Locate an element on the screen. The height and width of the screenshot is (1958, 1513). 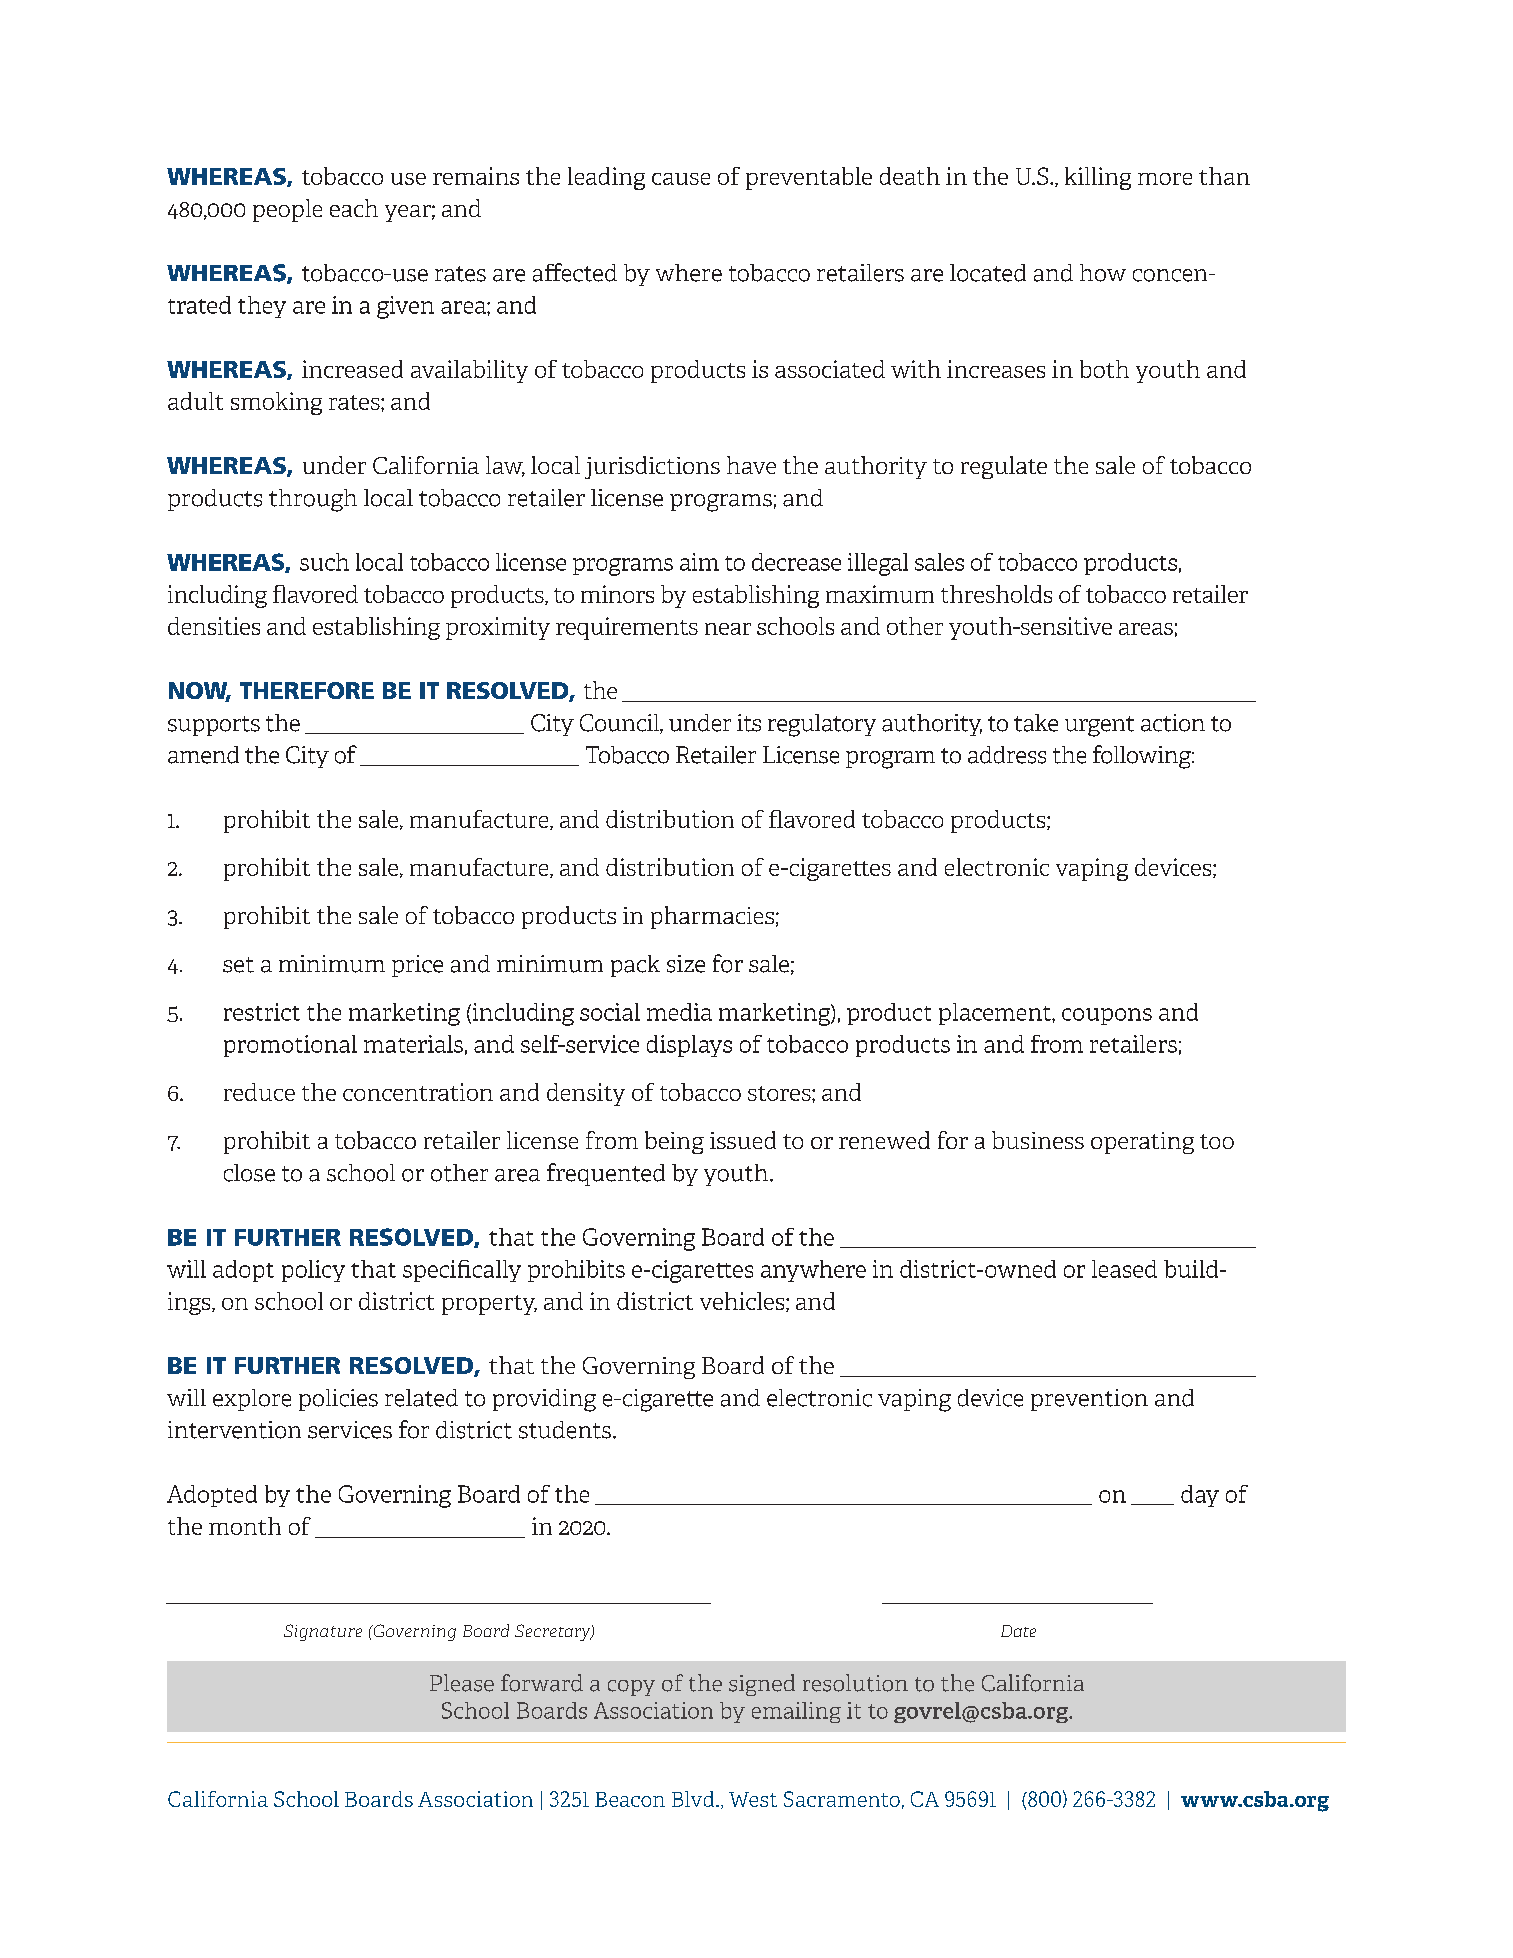
size is located at coordinates (686, 964).
